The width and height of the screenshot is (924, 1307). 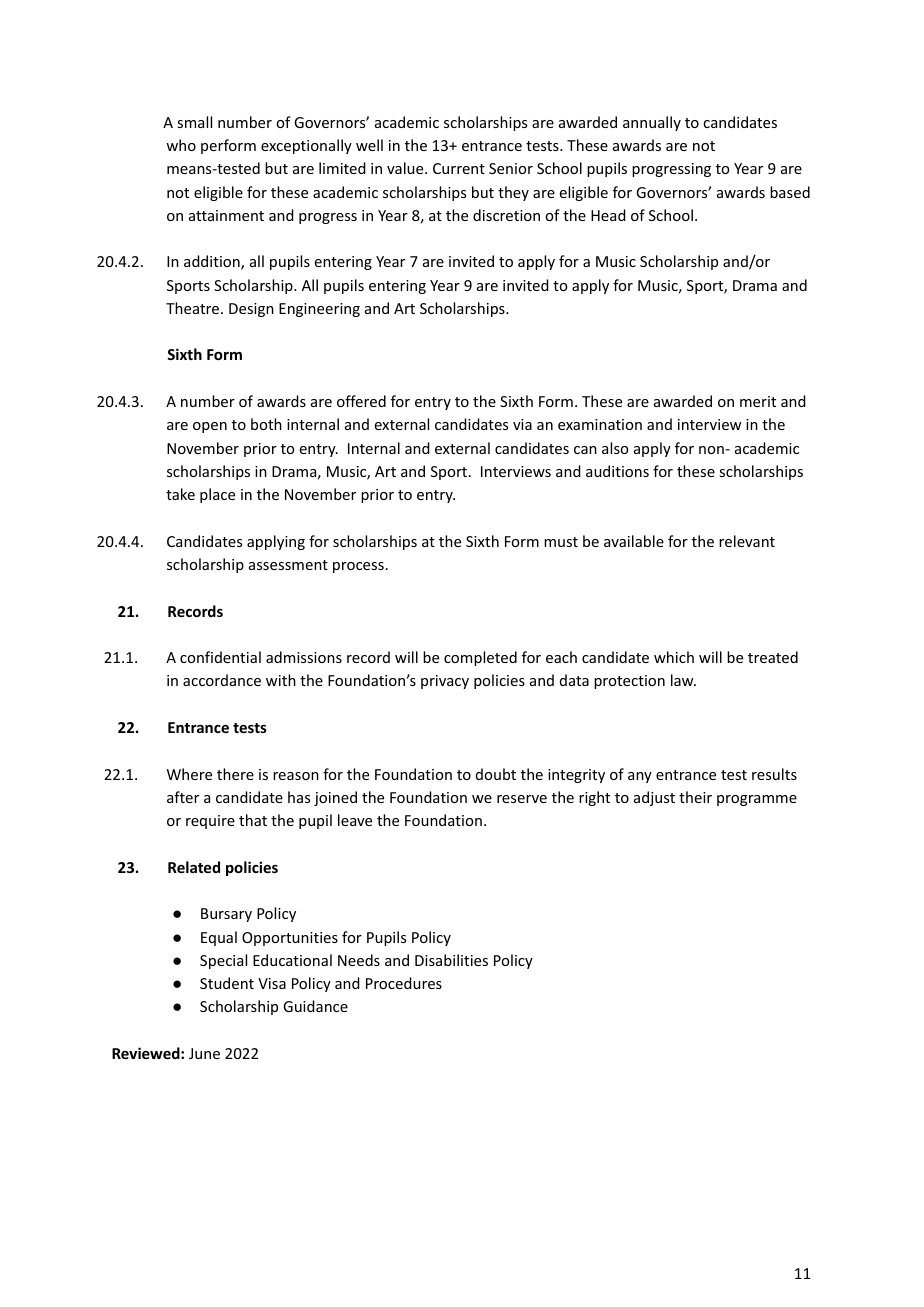 What do you see at coordinates (480, 658) in the screenshot?
I see `completed` at bounding box center [480, 658].
